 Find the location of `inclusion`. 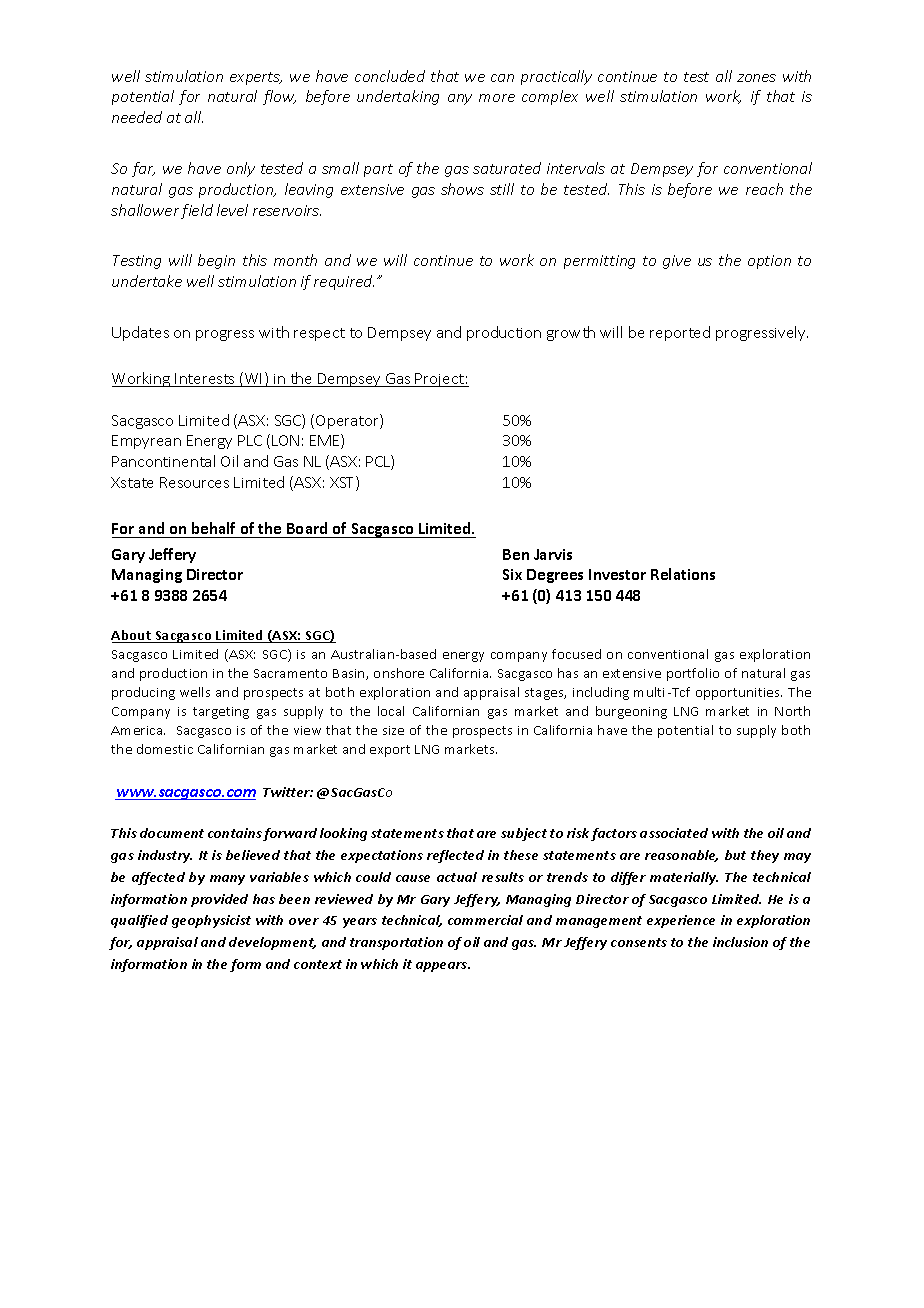

inclusion is located at coordinates (740, 942).
